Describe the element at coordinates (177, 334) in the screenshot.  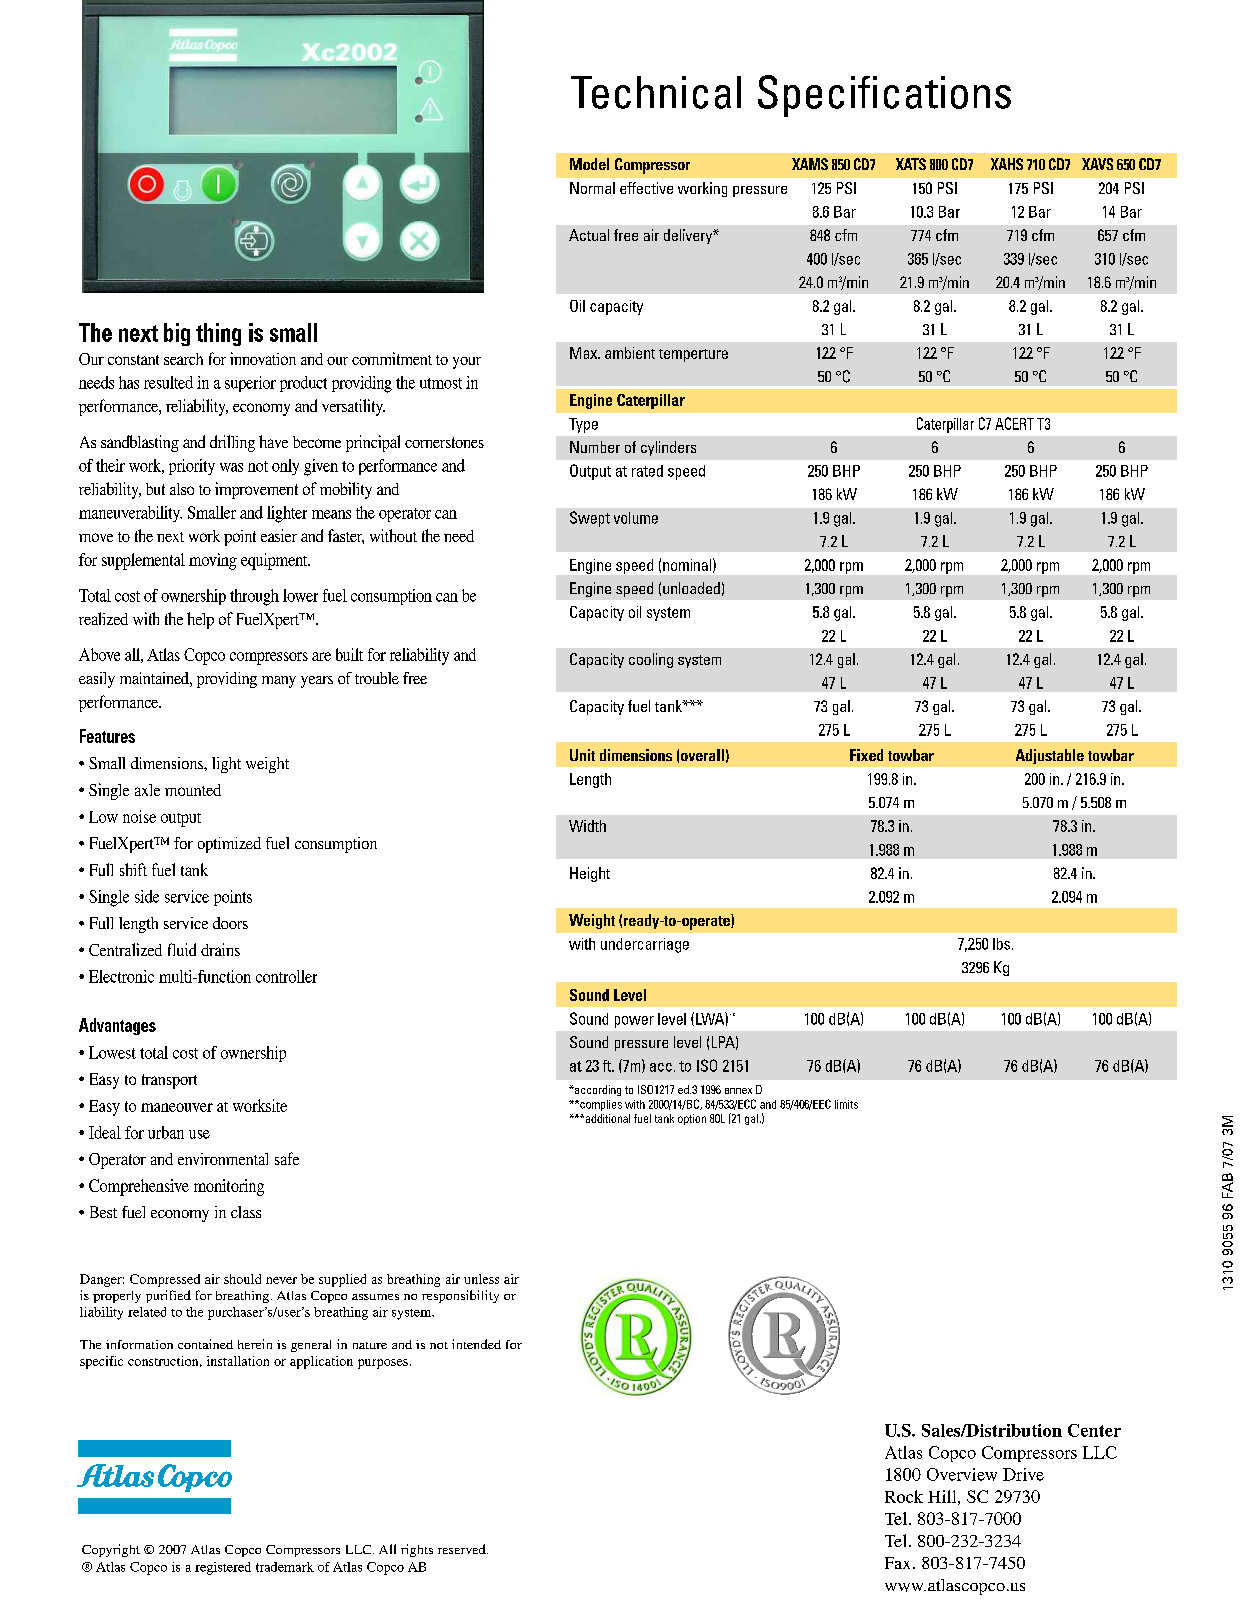
I see `big` at that location.
